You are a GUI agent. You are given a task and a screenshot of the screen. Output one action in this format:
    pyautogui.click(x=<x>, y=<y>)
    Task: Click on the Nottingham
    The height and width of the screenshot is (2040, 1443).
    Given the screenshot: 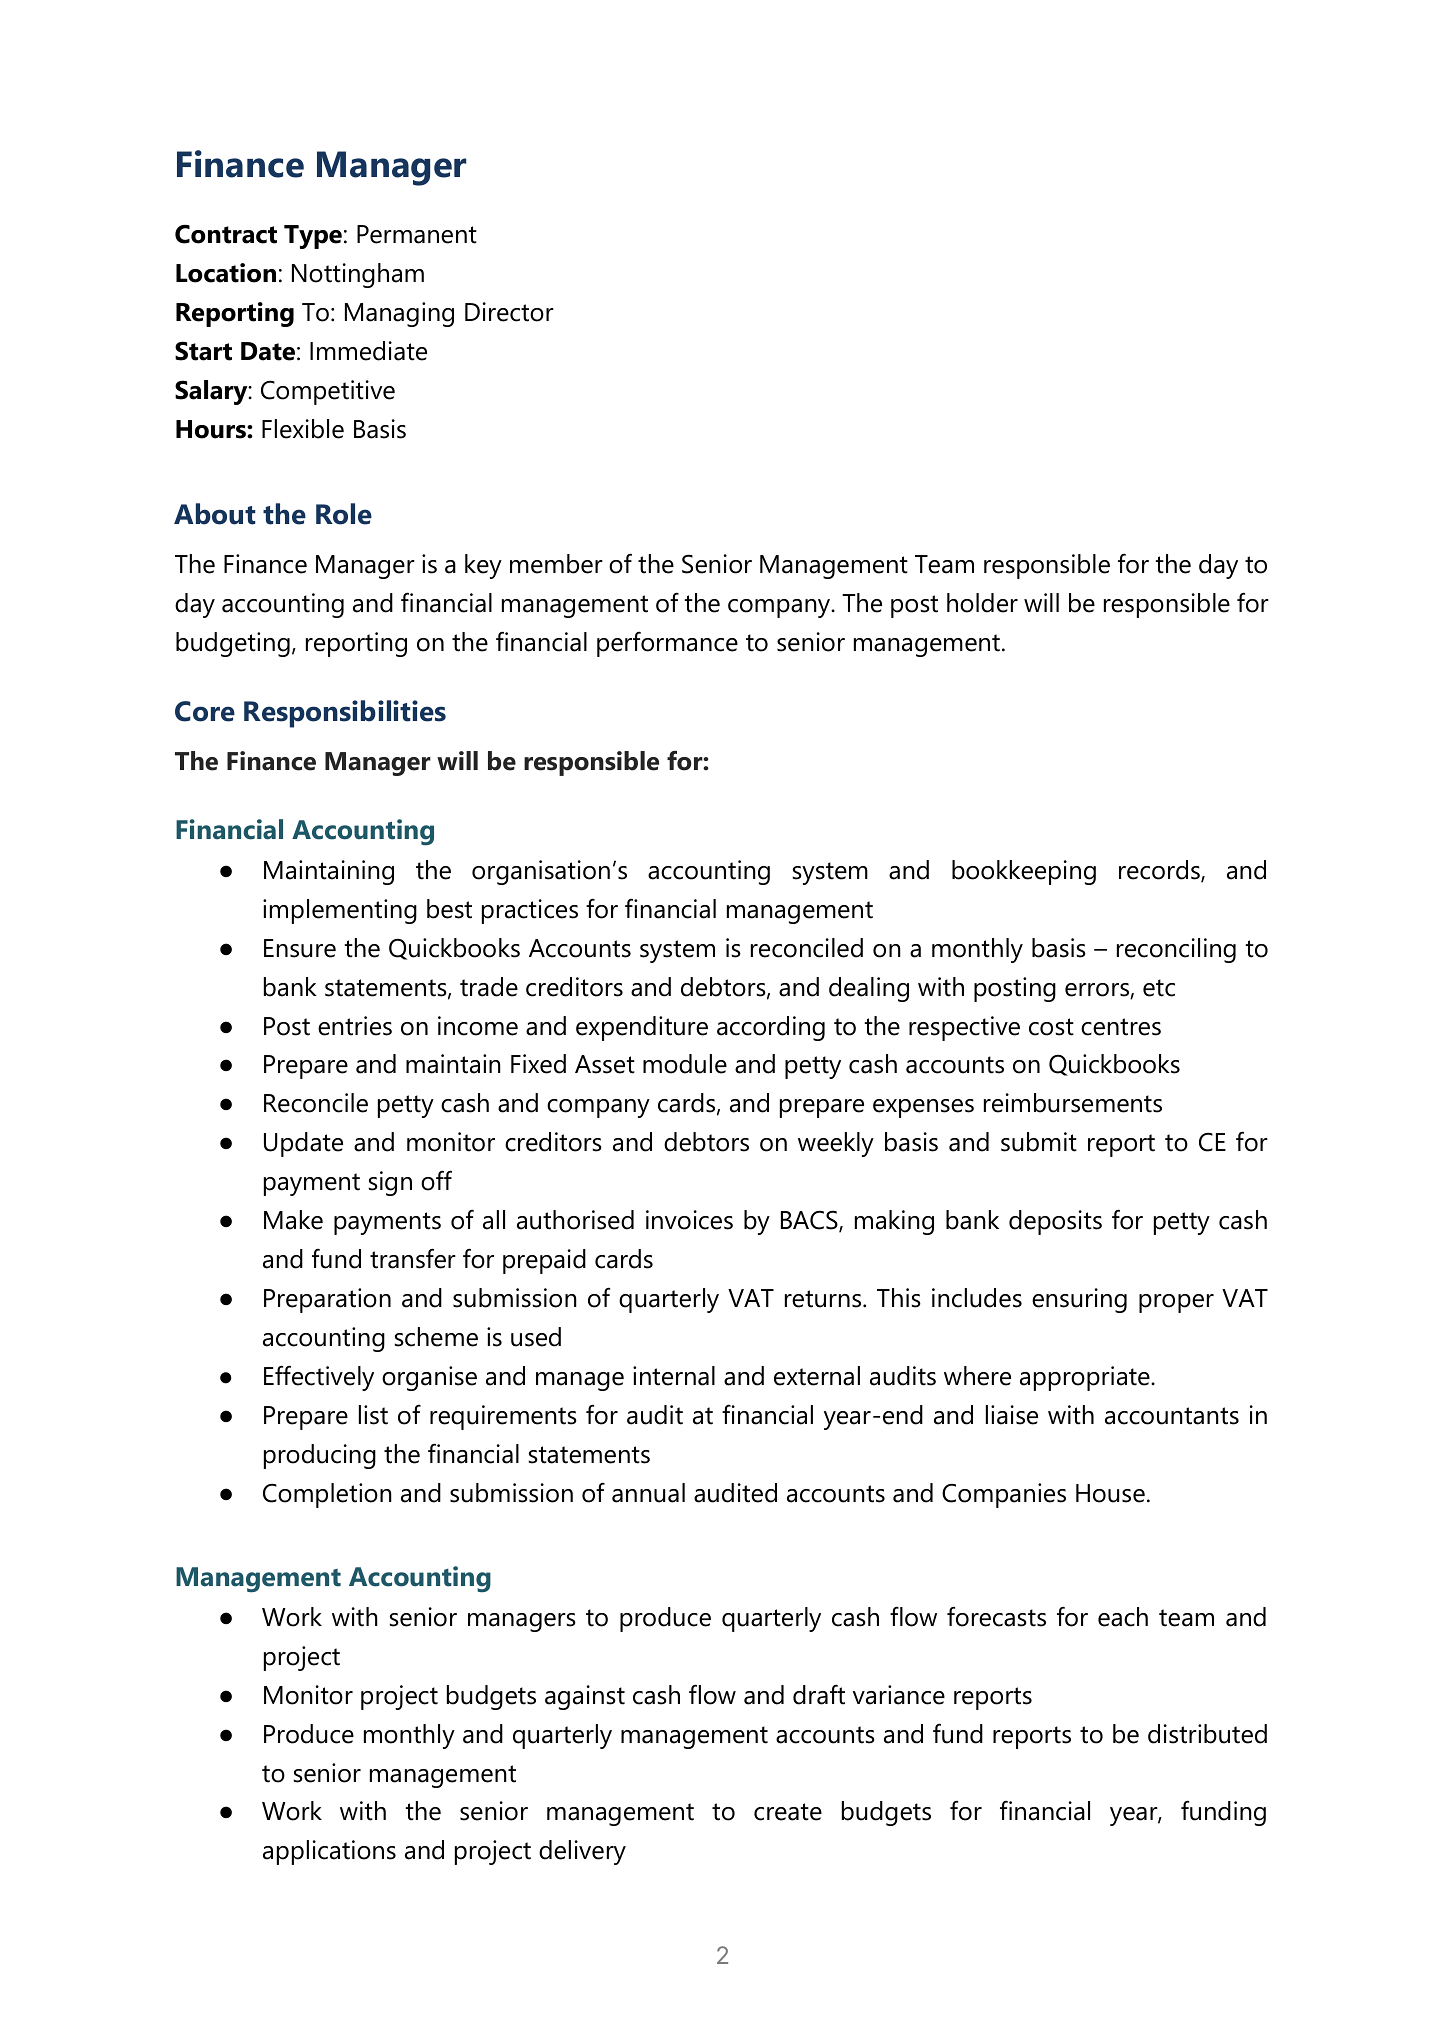 What is the action you would take?
    pyautogui.click(x=358, y=275)
